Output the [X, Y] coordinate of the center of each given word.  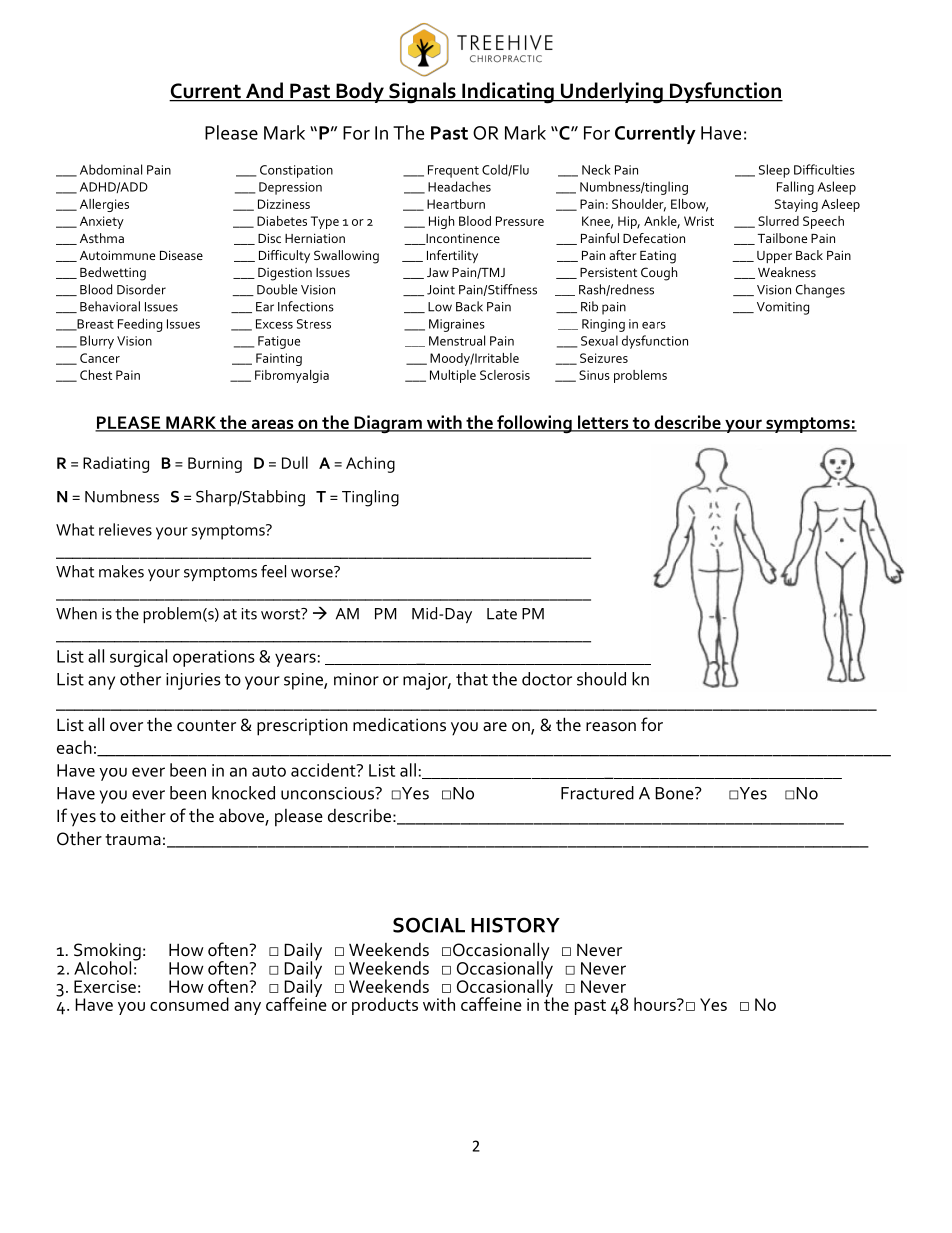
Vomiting [783, 308]
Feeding [140, 325]
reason [611, 727]
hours [656, 1004]
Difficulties [824, 169]
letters [603, 423]
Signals [422, 93]
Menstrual [457, 340]
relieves [125, 529]
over [126, 727]
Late [502, 614]
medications [399, 724]
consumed [189, 1004]
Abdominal [111, 169]
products [385, 1006]
